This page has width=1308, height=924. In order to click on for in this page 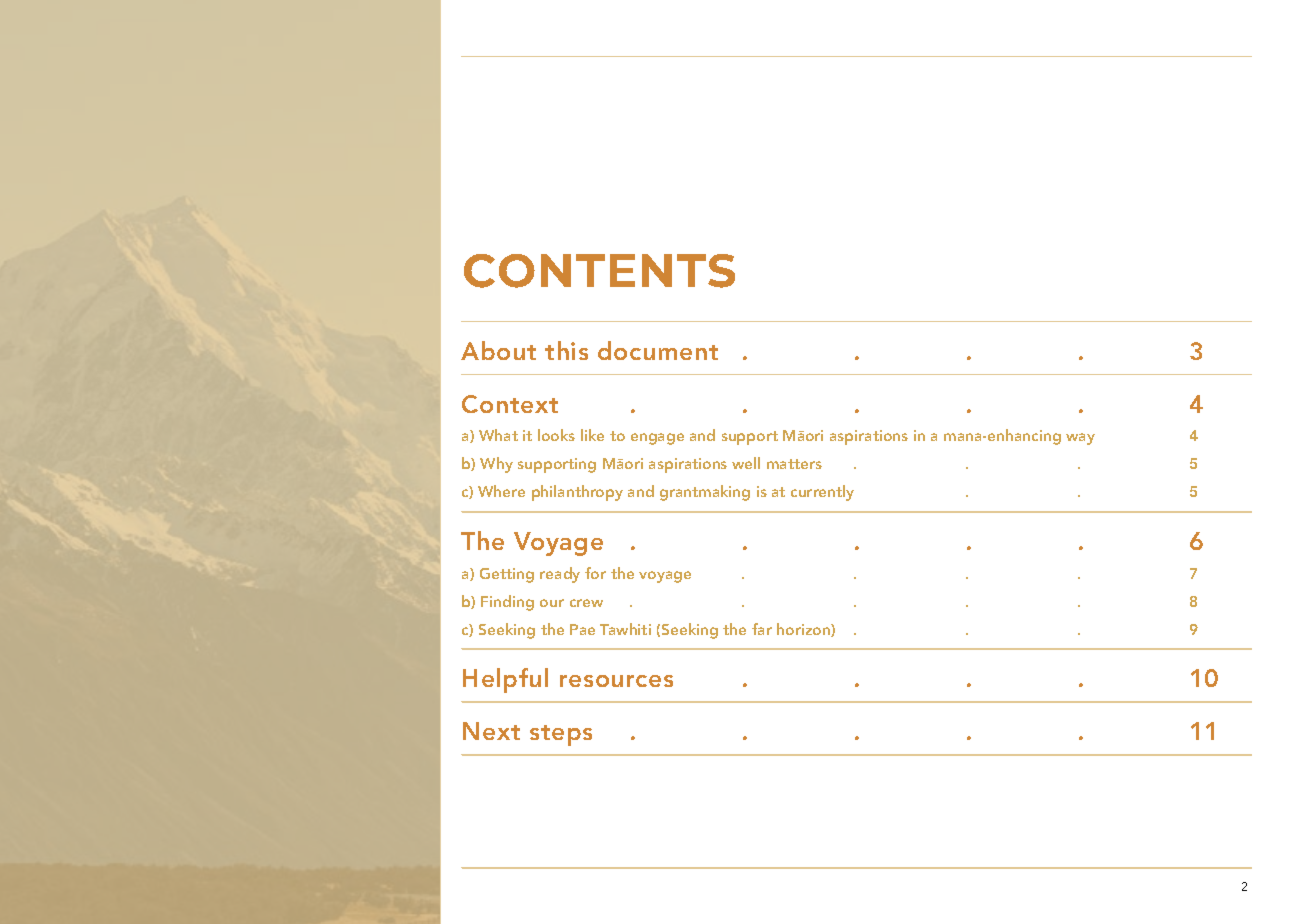, I will do `click(595, 573)`.
